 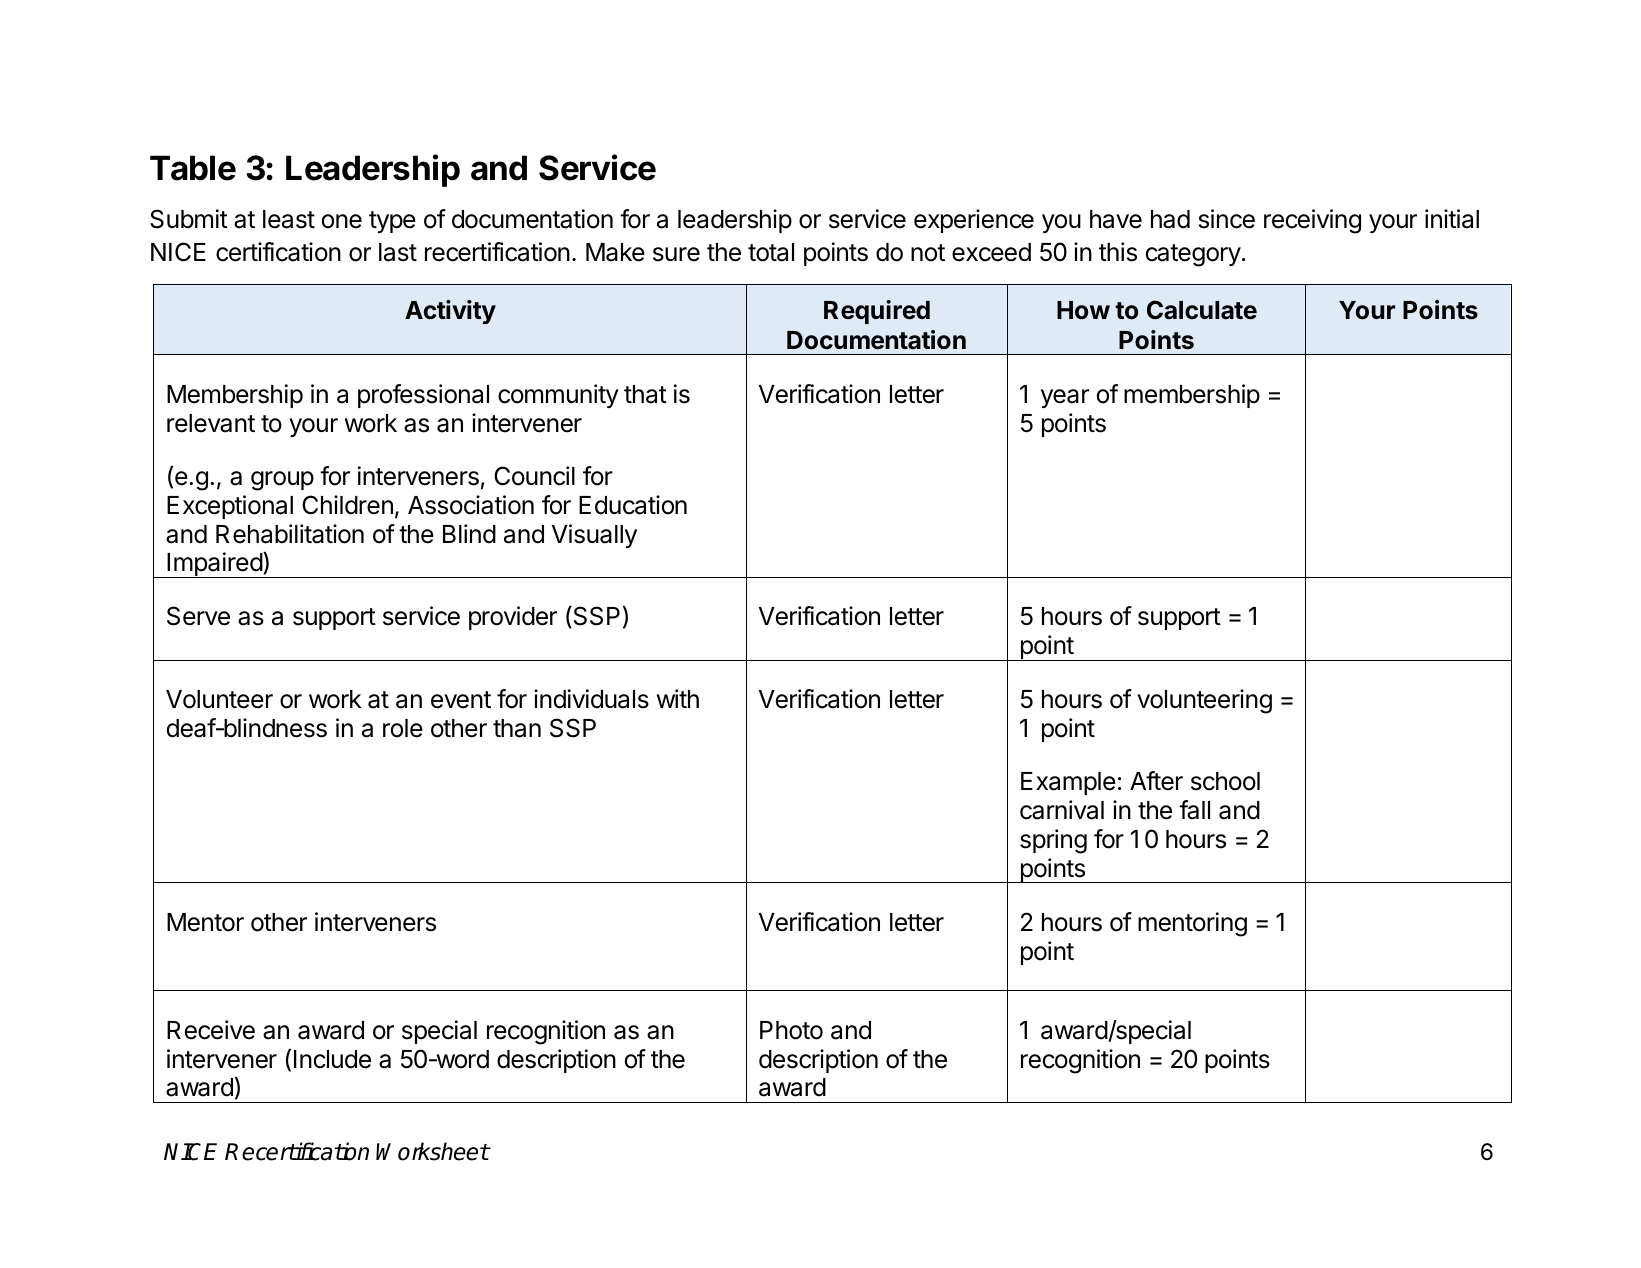 I want to click on receiving, so click(x=1312, y=221).
